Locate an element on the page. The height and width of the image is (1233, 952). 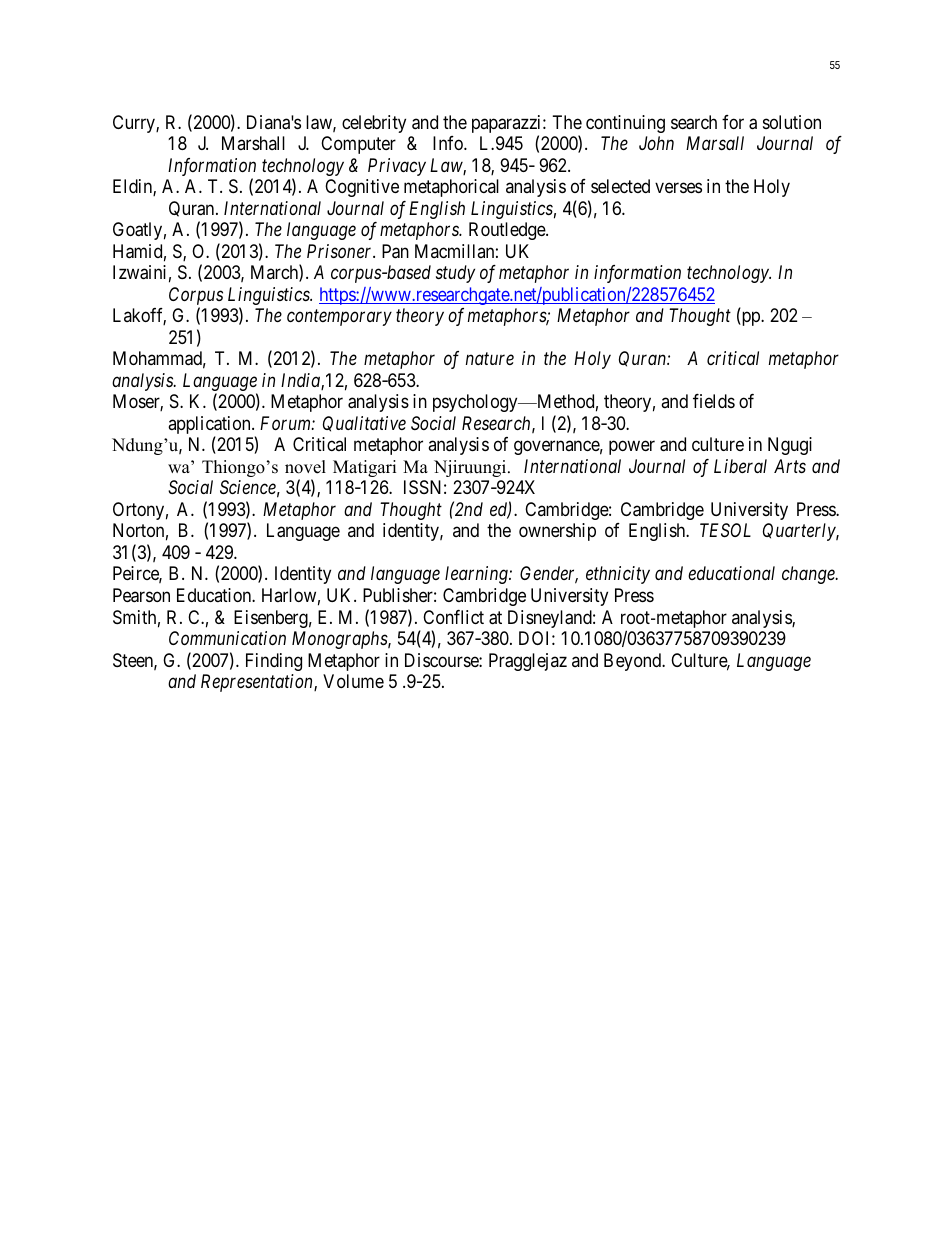
Finding is located at coordinates (274, 662).
